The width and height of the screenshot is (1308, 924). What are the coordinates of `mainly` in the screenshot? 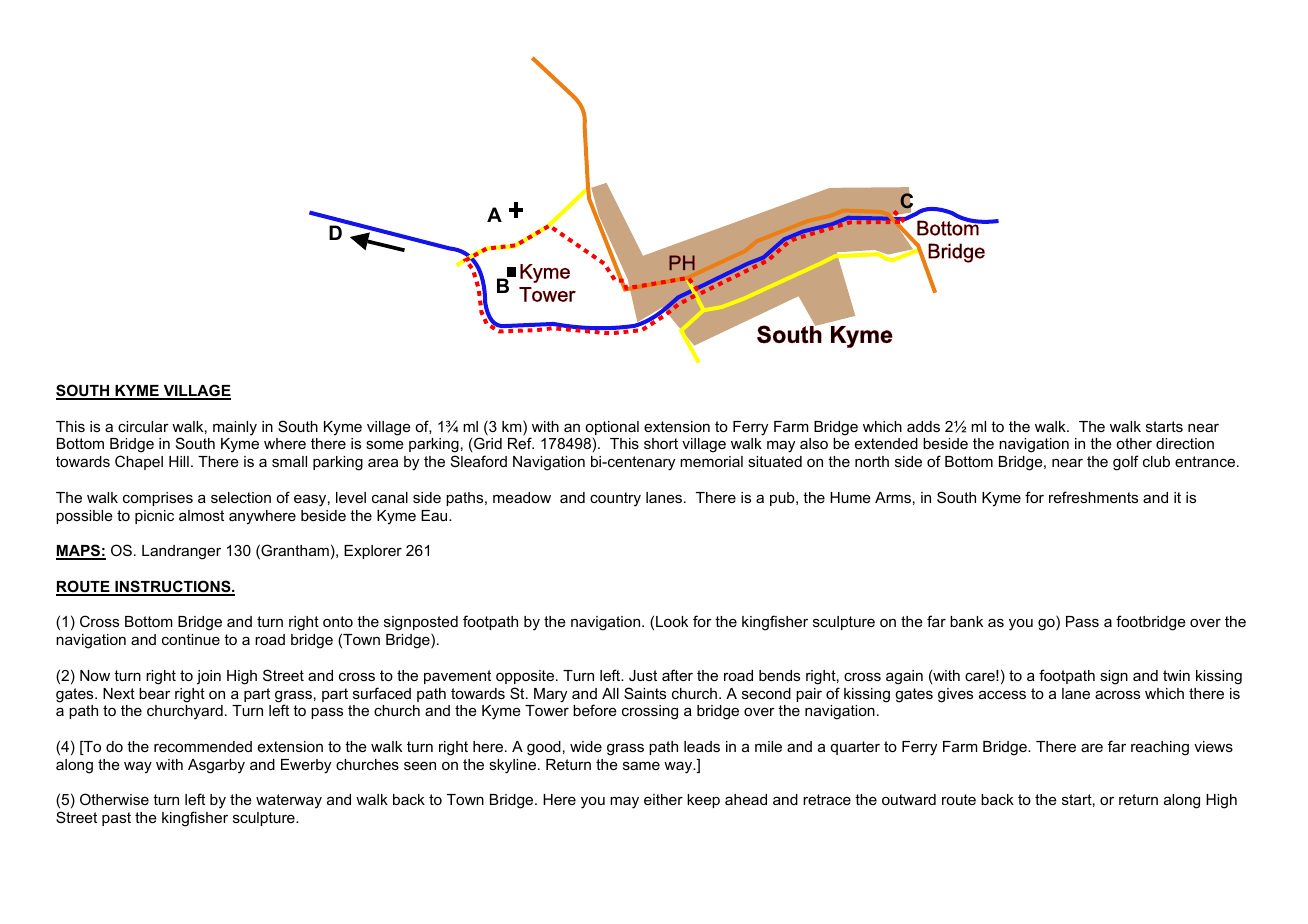 It's located at (235, 428).
